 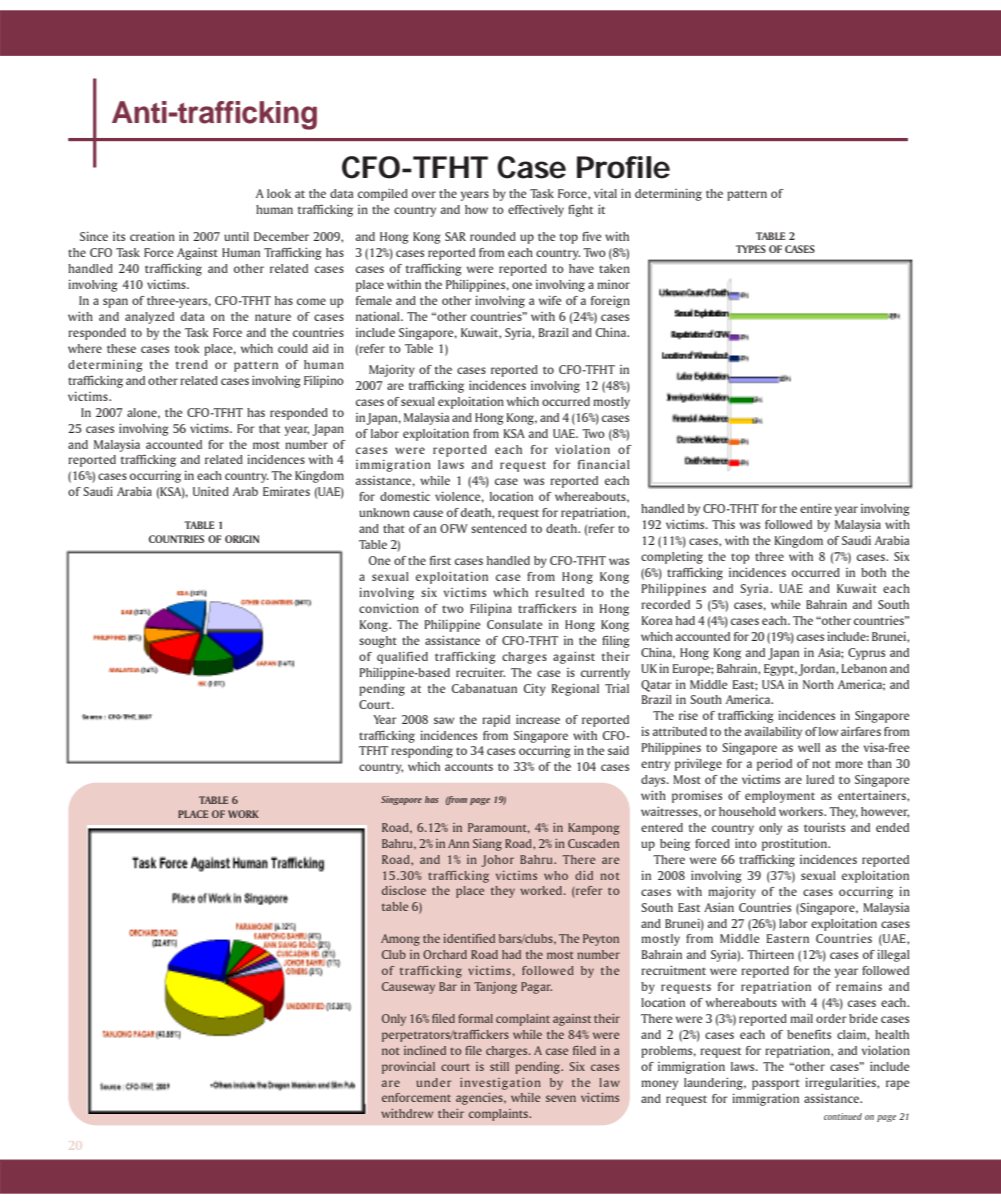 I want to click on TYPES, so click(x=751, y=249).
